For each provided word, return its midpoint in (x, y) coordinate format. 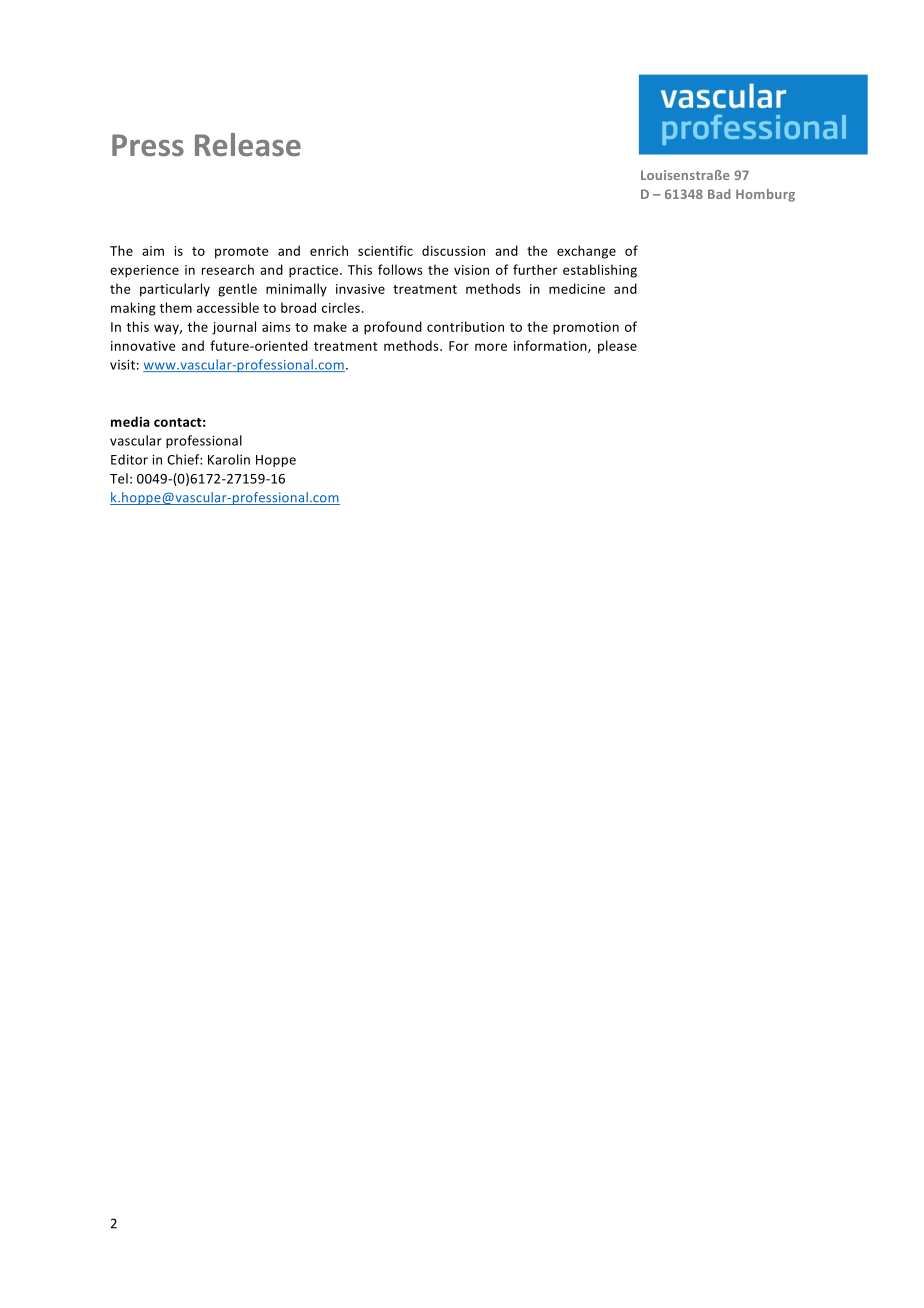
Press (148, 145)
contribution (465, 326)
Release (248, 144)
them (176, 307)
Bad (719, 194)
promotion (586, 328)
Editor (129, 459)
